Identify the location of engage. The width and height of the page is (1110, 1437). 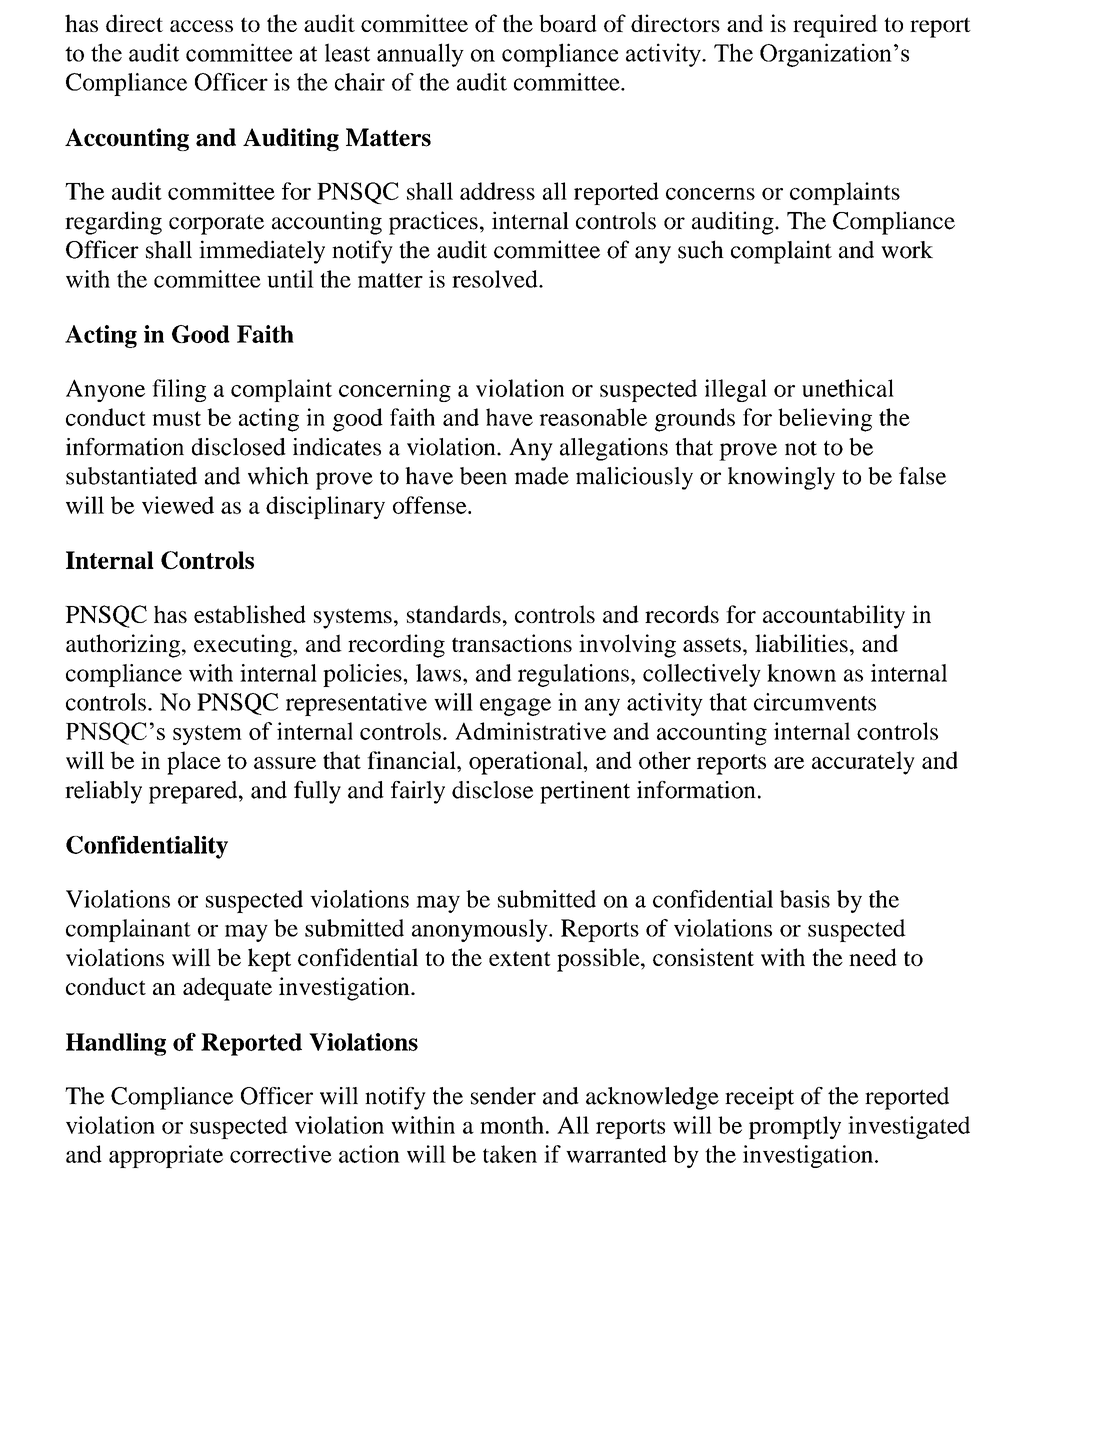
(515, 707).
